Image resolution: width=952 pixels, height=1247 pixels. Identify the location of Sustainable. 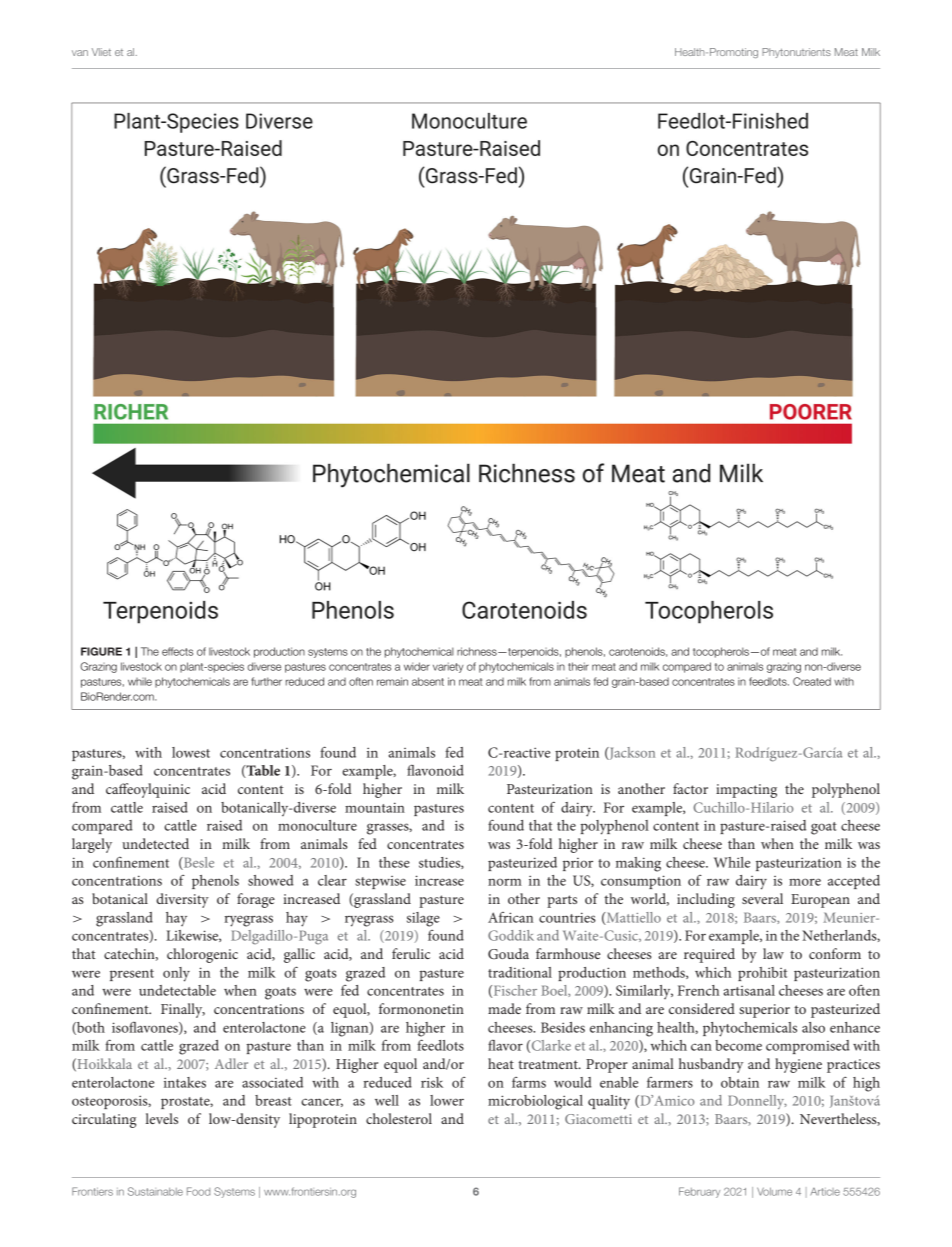
(155, 1191).
